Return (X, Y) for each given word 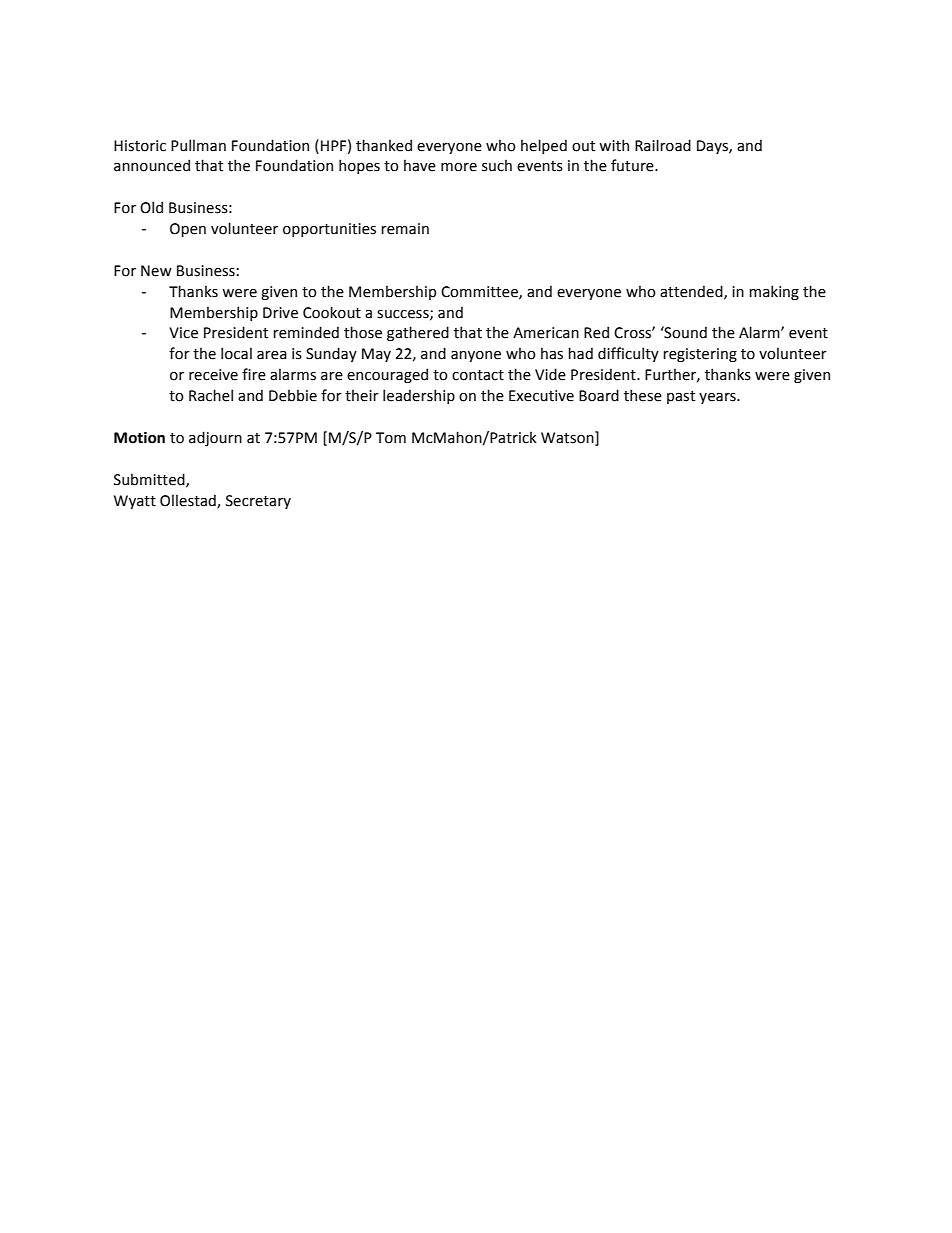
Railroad (663, 145)
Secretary (258, 502)
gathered (418, 333)
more (459, 167)
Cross (633, 333)
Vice (183, 333)
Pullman (198, 145)
